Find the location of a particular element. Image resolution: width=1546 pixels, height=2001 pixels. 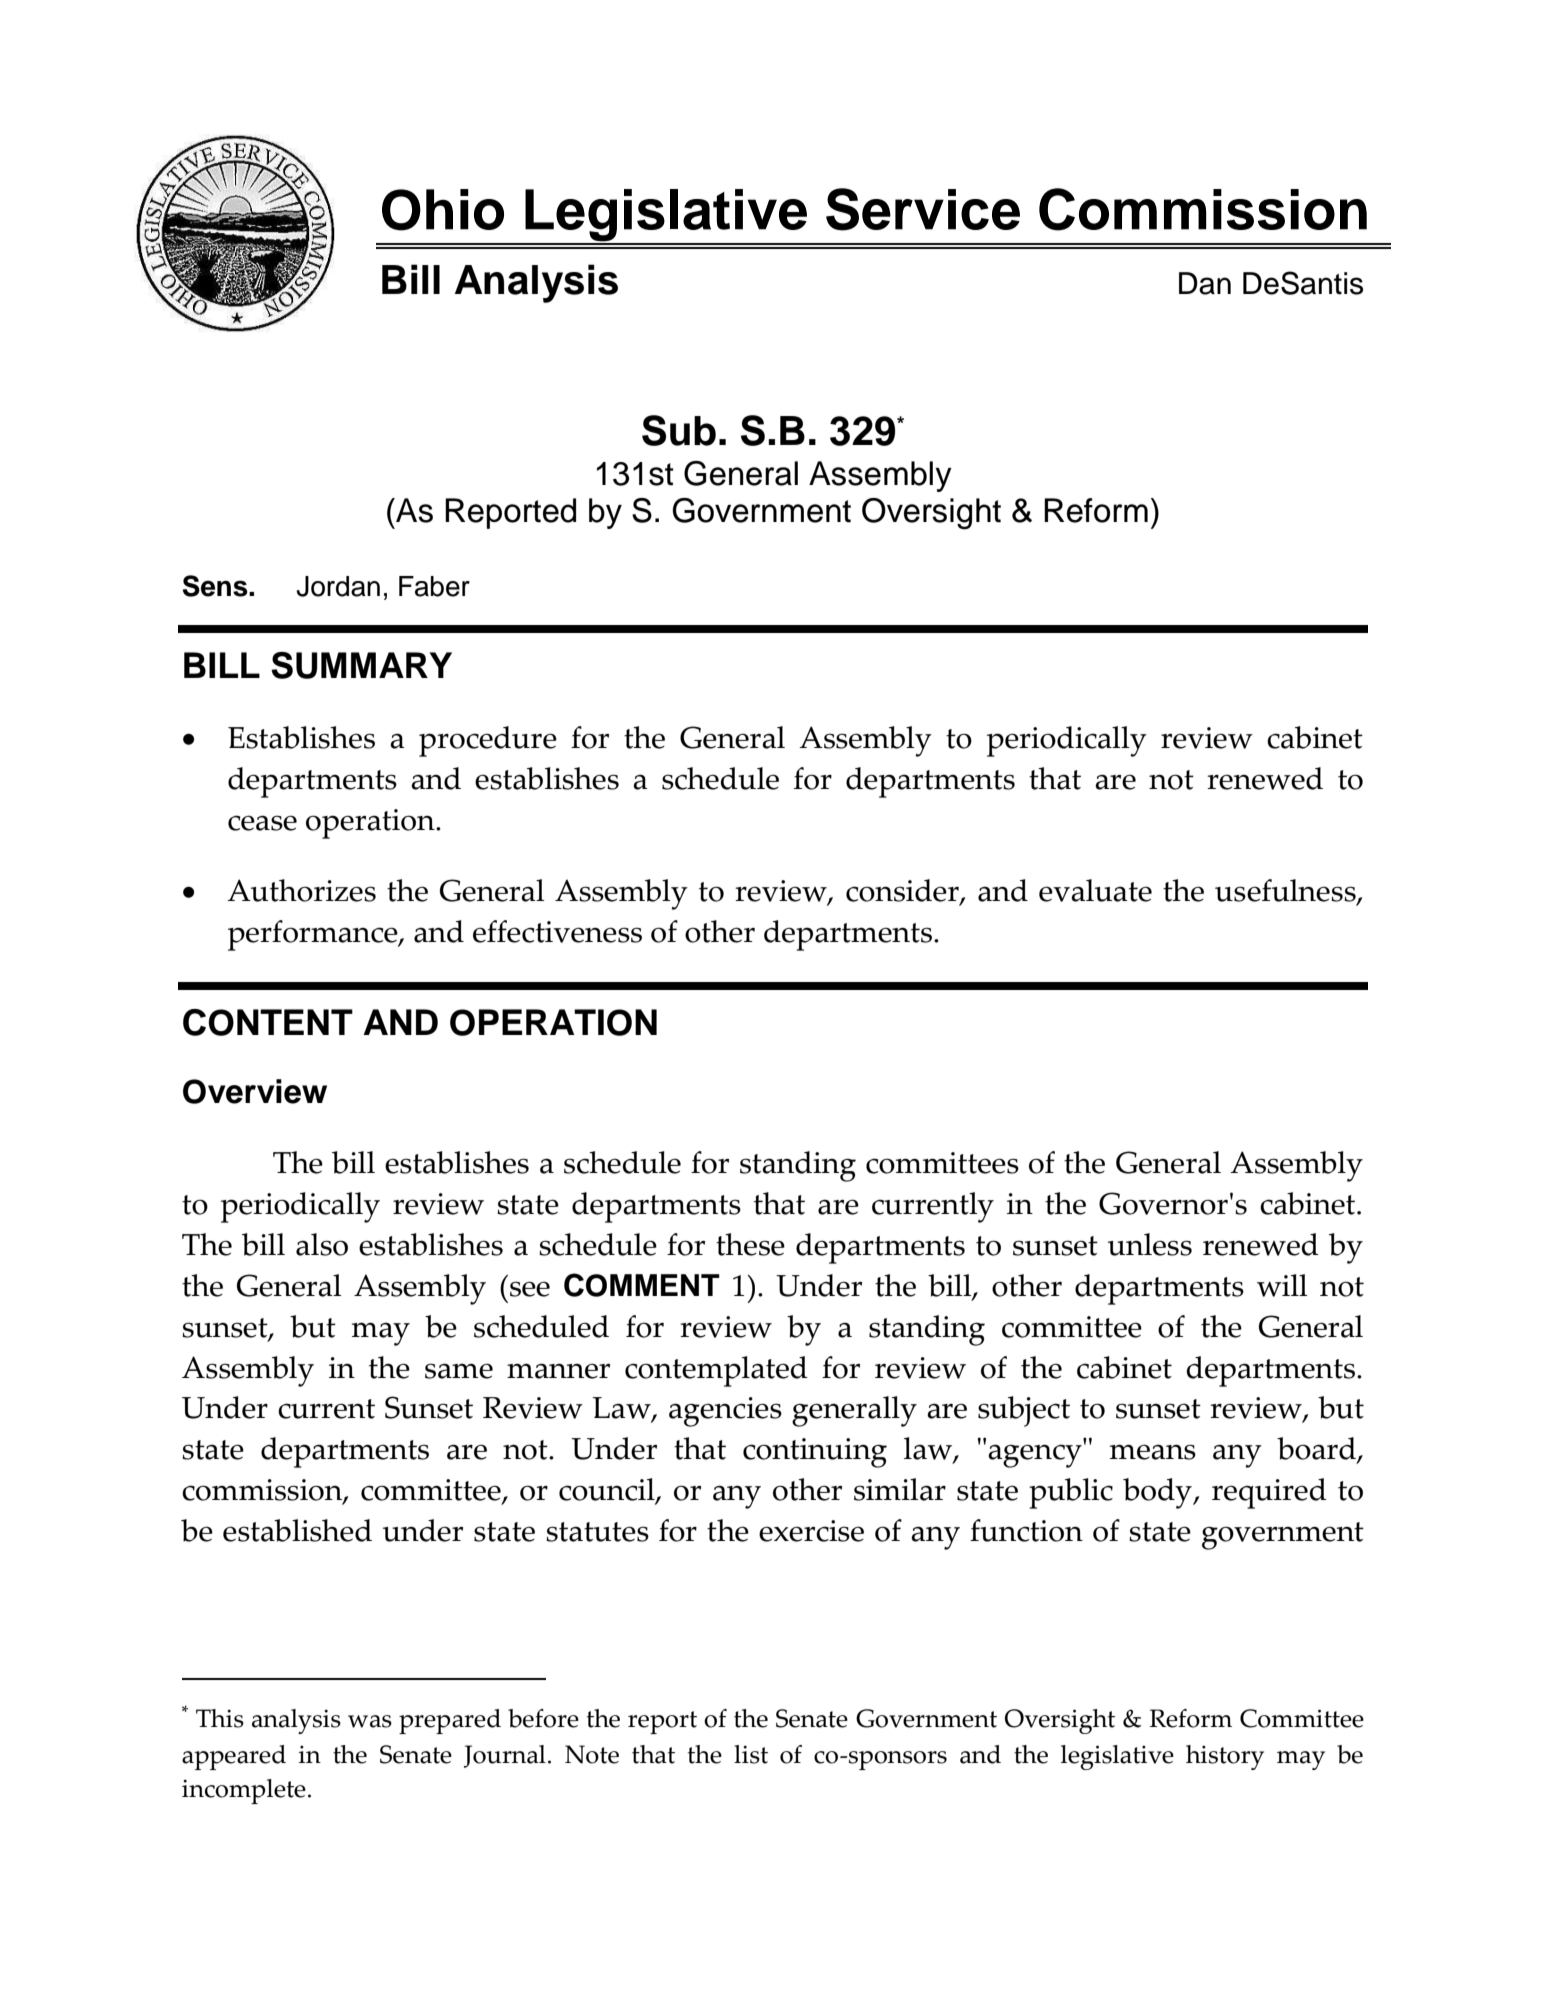

evaluate is located at coordinates (1095, 890).
